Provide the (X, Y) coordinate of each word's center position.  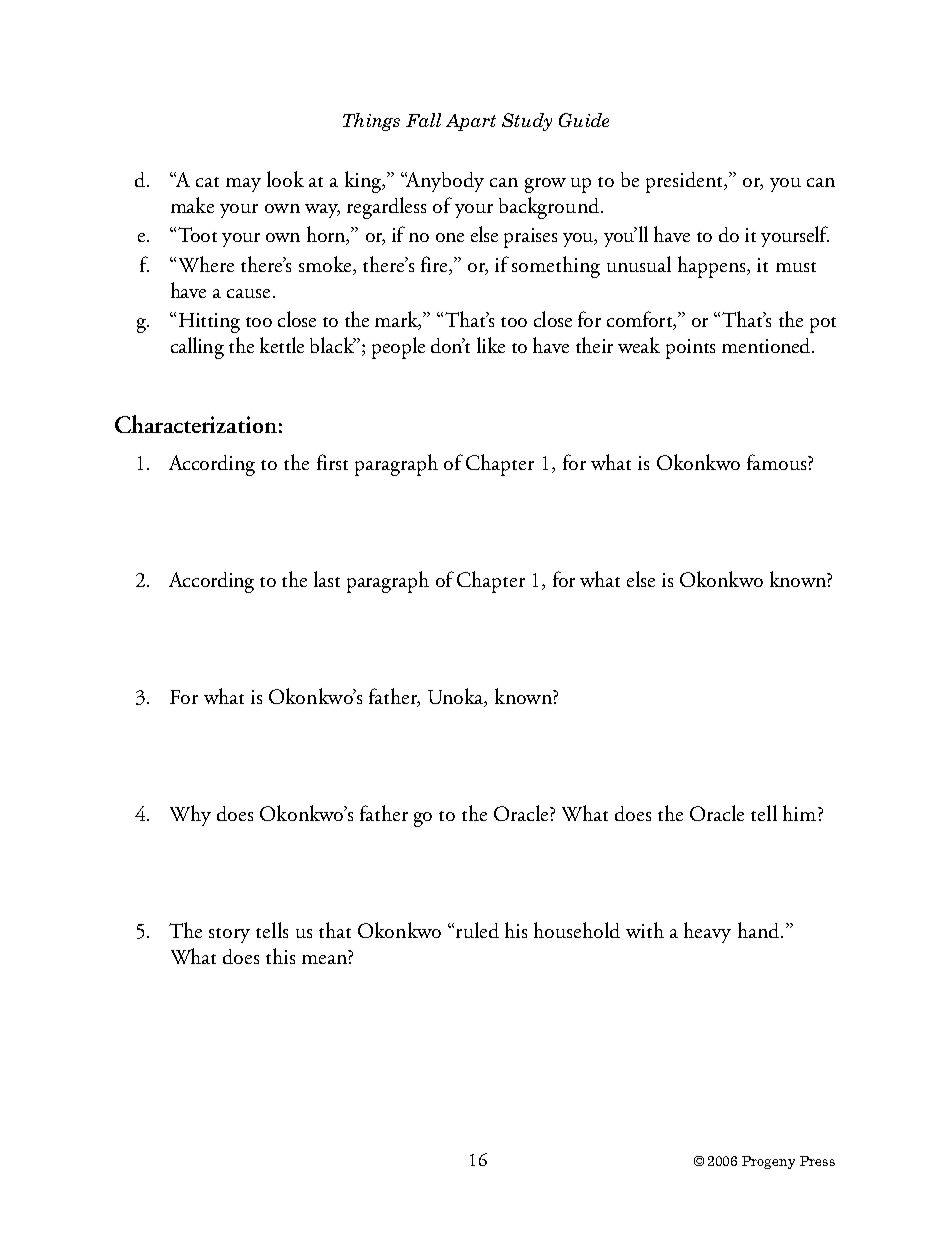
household (577, 930)
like (491, 345)
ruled (477, 930)
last (327, 579)
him (801, 813)
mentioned (767, 345)
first (332, 462)
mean (324, 959)
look (285, 179)
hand (758, 930)
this (280, 956)
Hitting (209, 323)
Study (527, 122)
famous (778, 462)
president (686, 182)
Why (190, 815)
